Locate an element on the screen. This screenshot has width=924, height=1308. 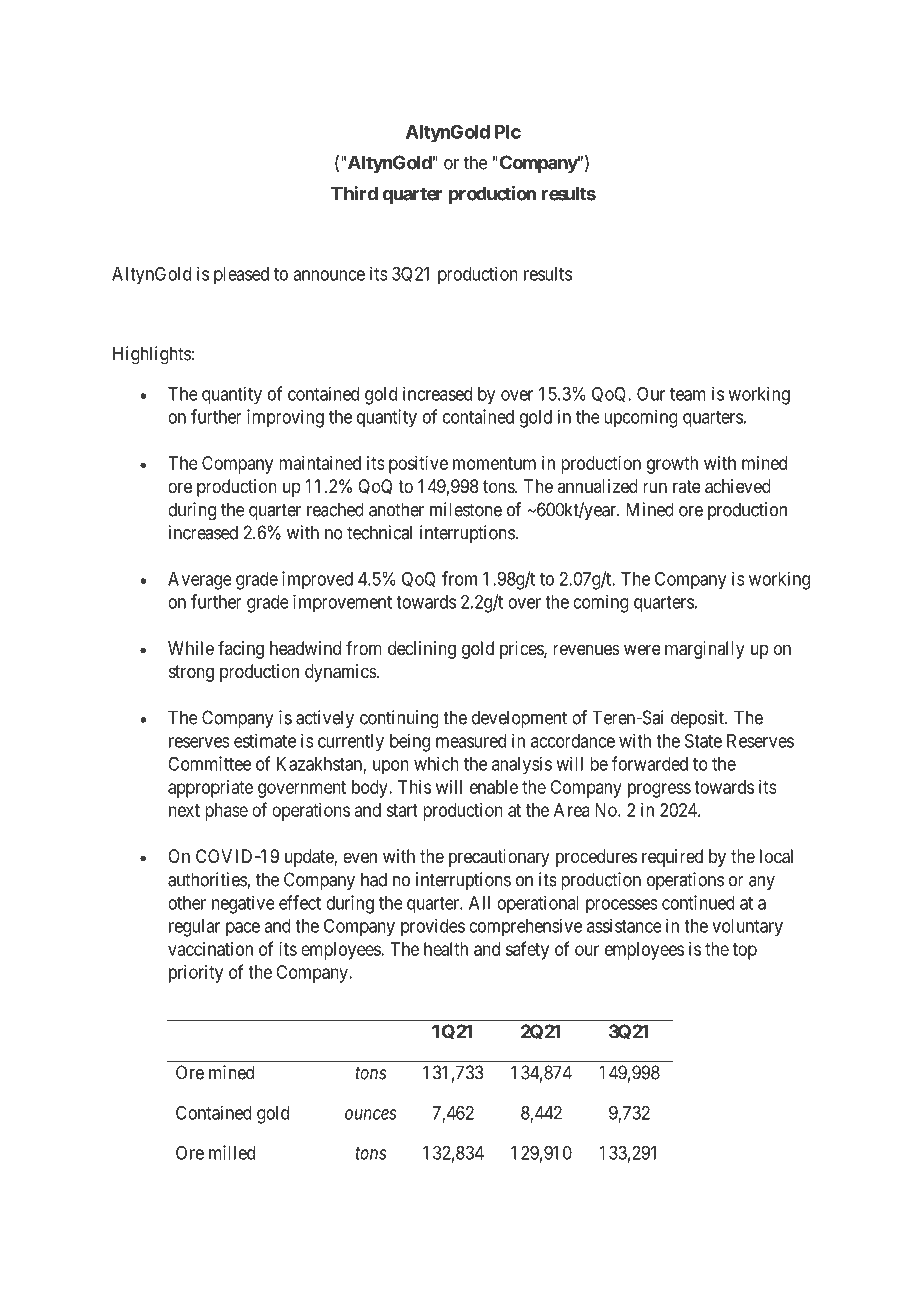
improving is located at coordinates (285, 418).
